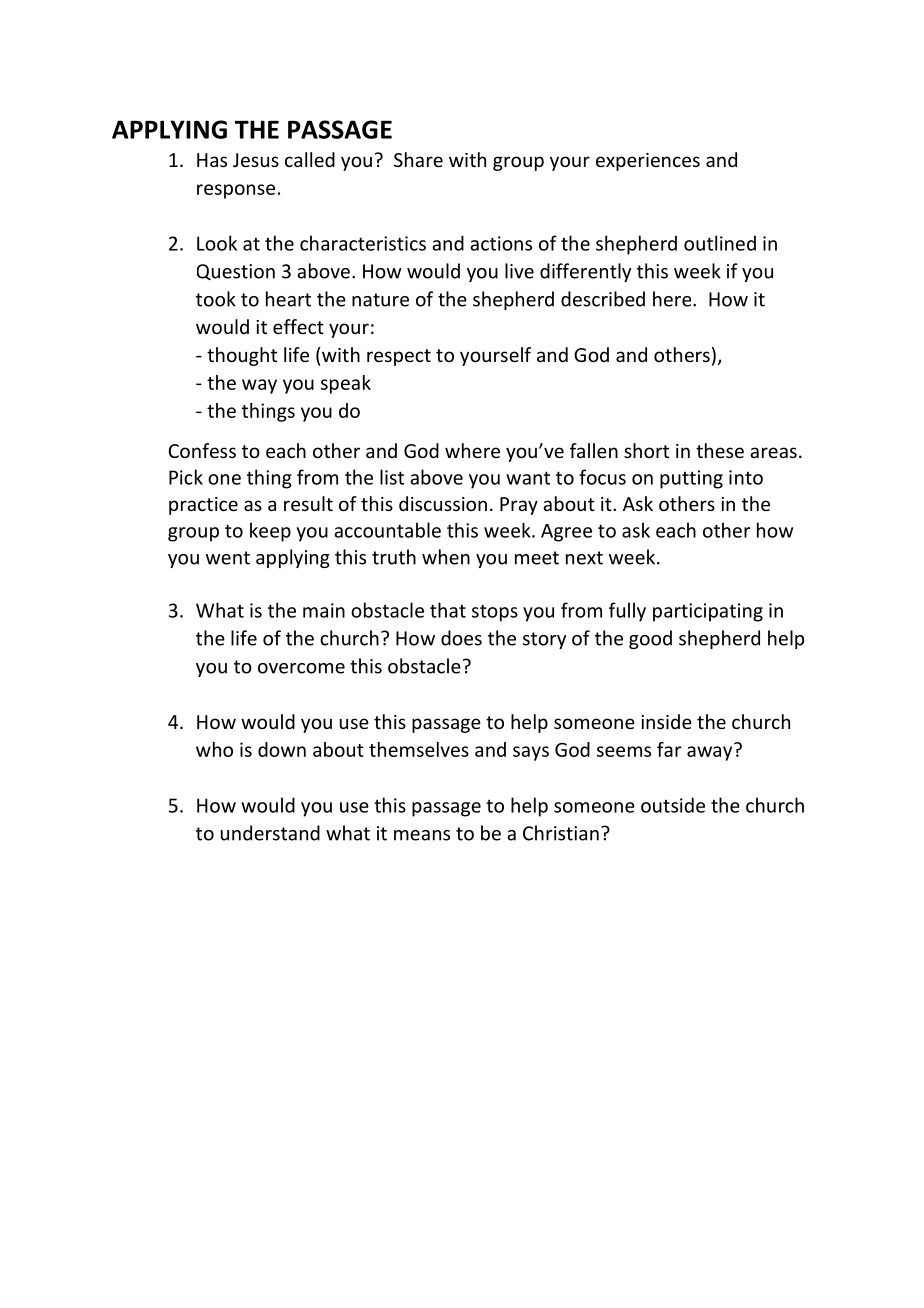 The width and height of the screenshot is (924, 1308). What do you see at coordinates (648, 162) in the screenshot?
I see `experiences` at bounding box center [648, 162].
